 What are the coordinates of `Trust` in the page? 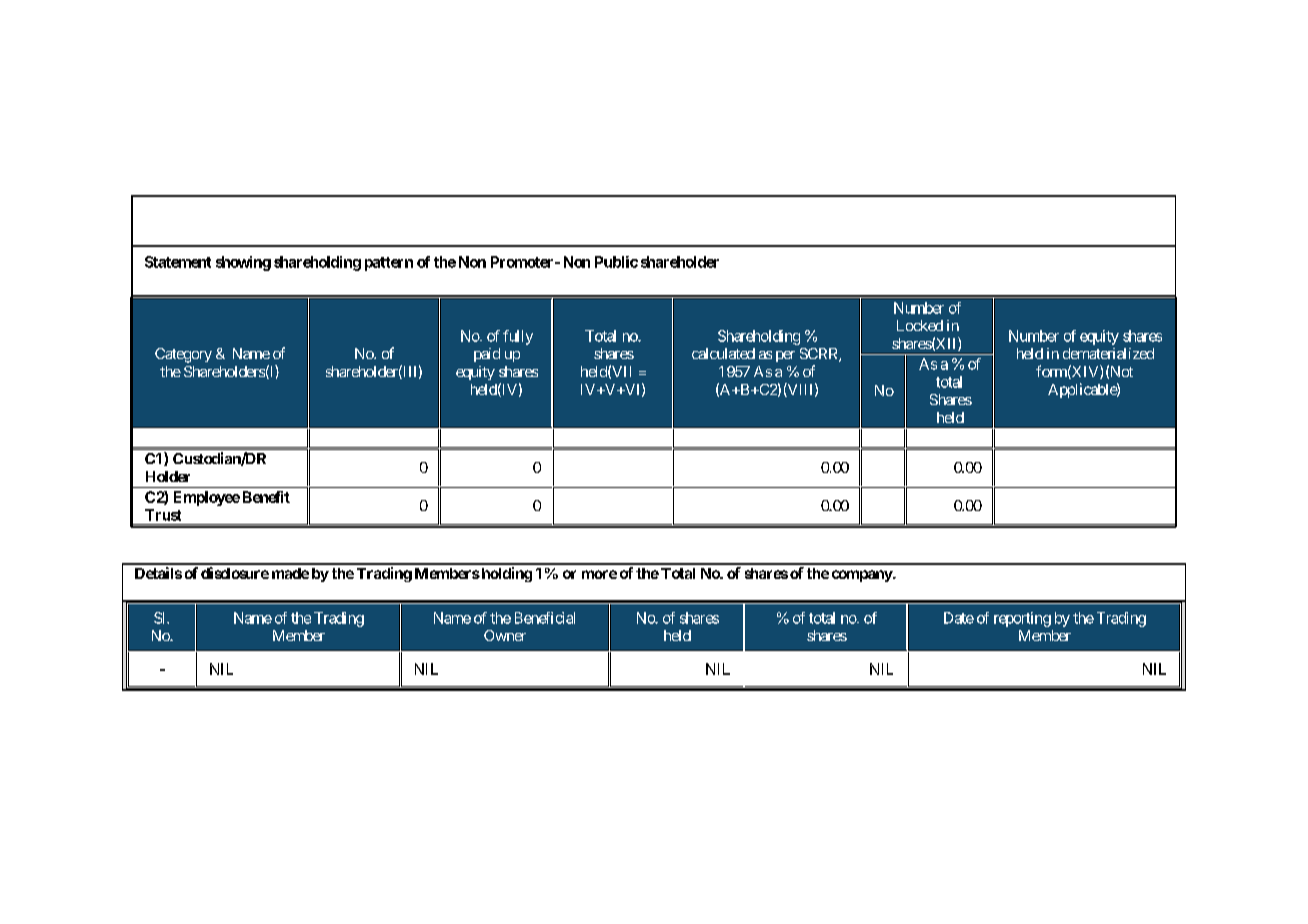 It's located at (163, 515).
